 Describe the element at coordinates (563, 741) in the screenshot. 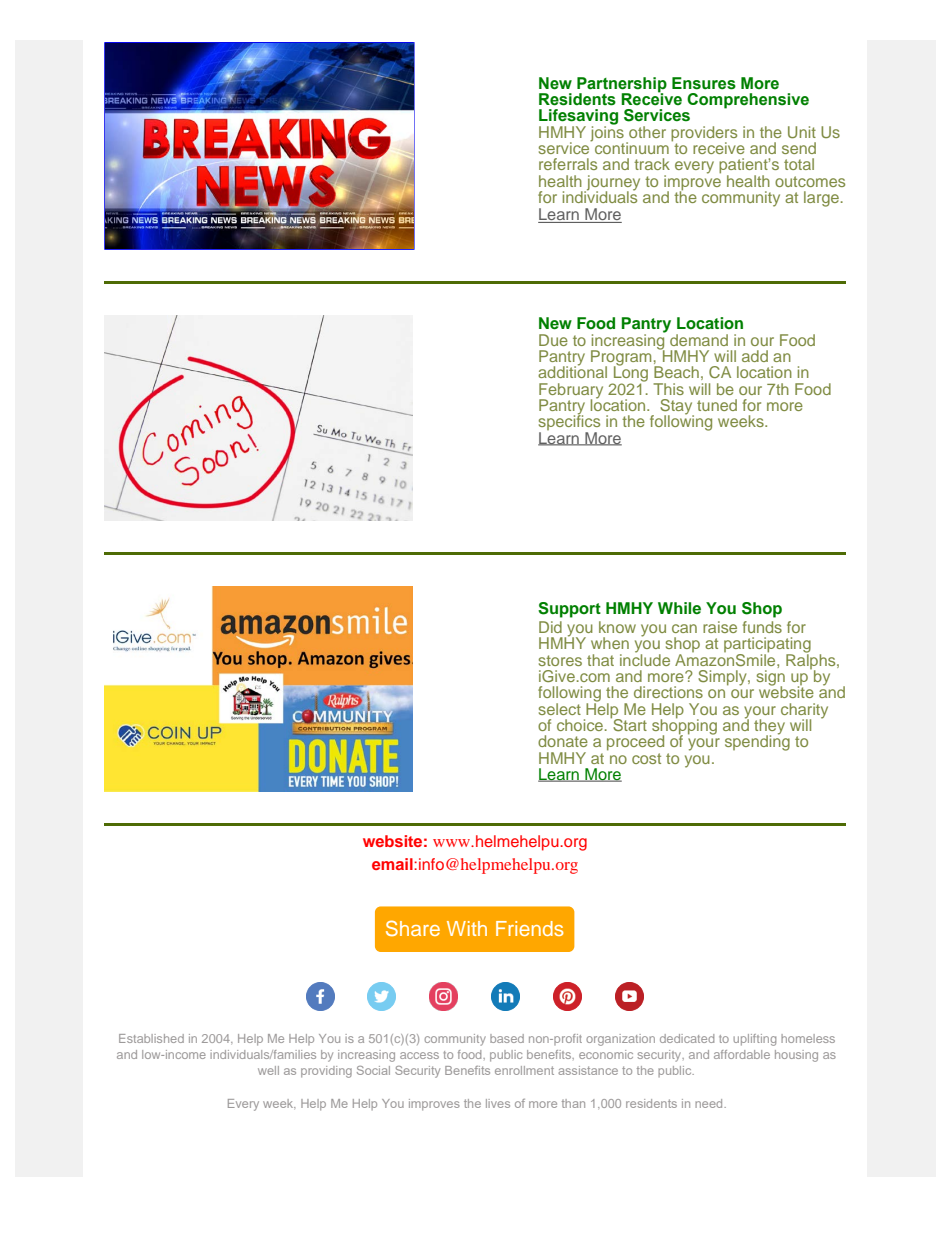

I see `donate` at that location.
